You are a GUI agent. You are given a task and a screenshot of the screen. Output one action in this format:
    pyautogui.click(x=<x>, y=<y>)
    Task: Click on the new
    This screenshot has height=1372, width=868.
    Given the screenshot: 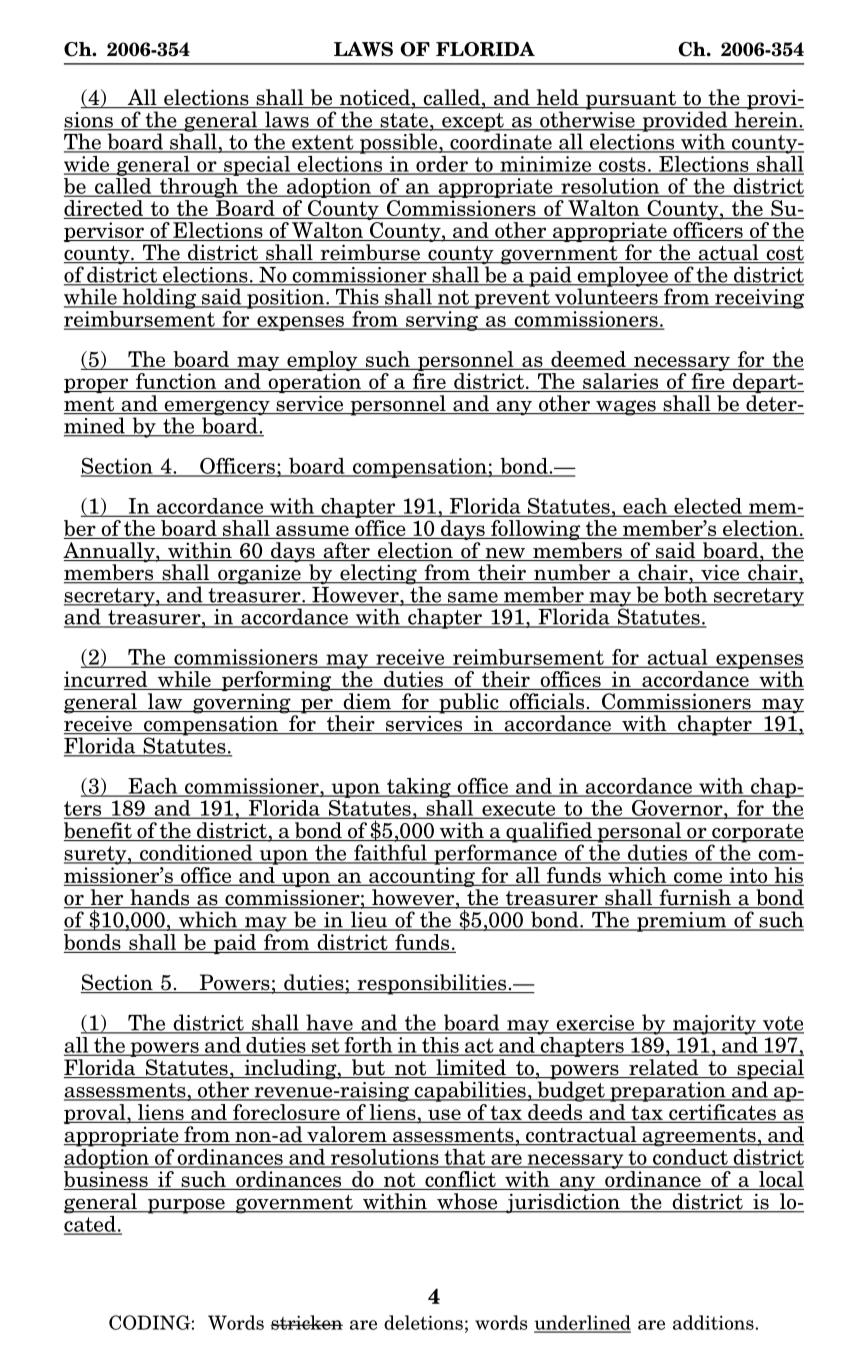 What is the action you would take?
    pyautogui.click(x=505, y=554)
